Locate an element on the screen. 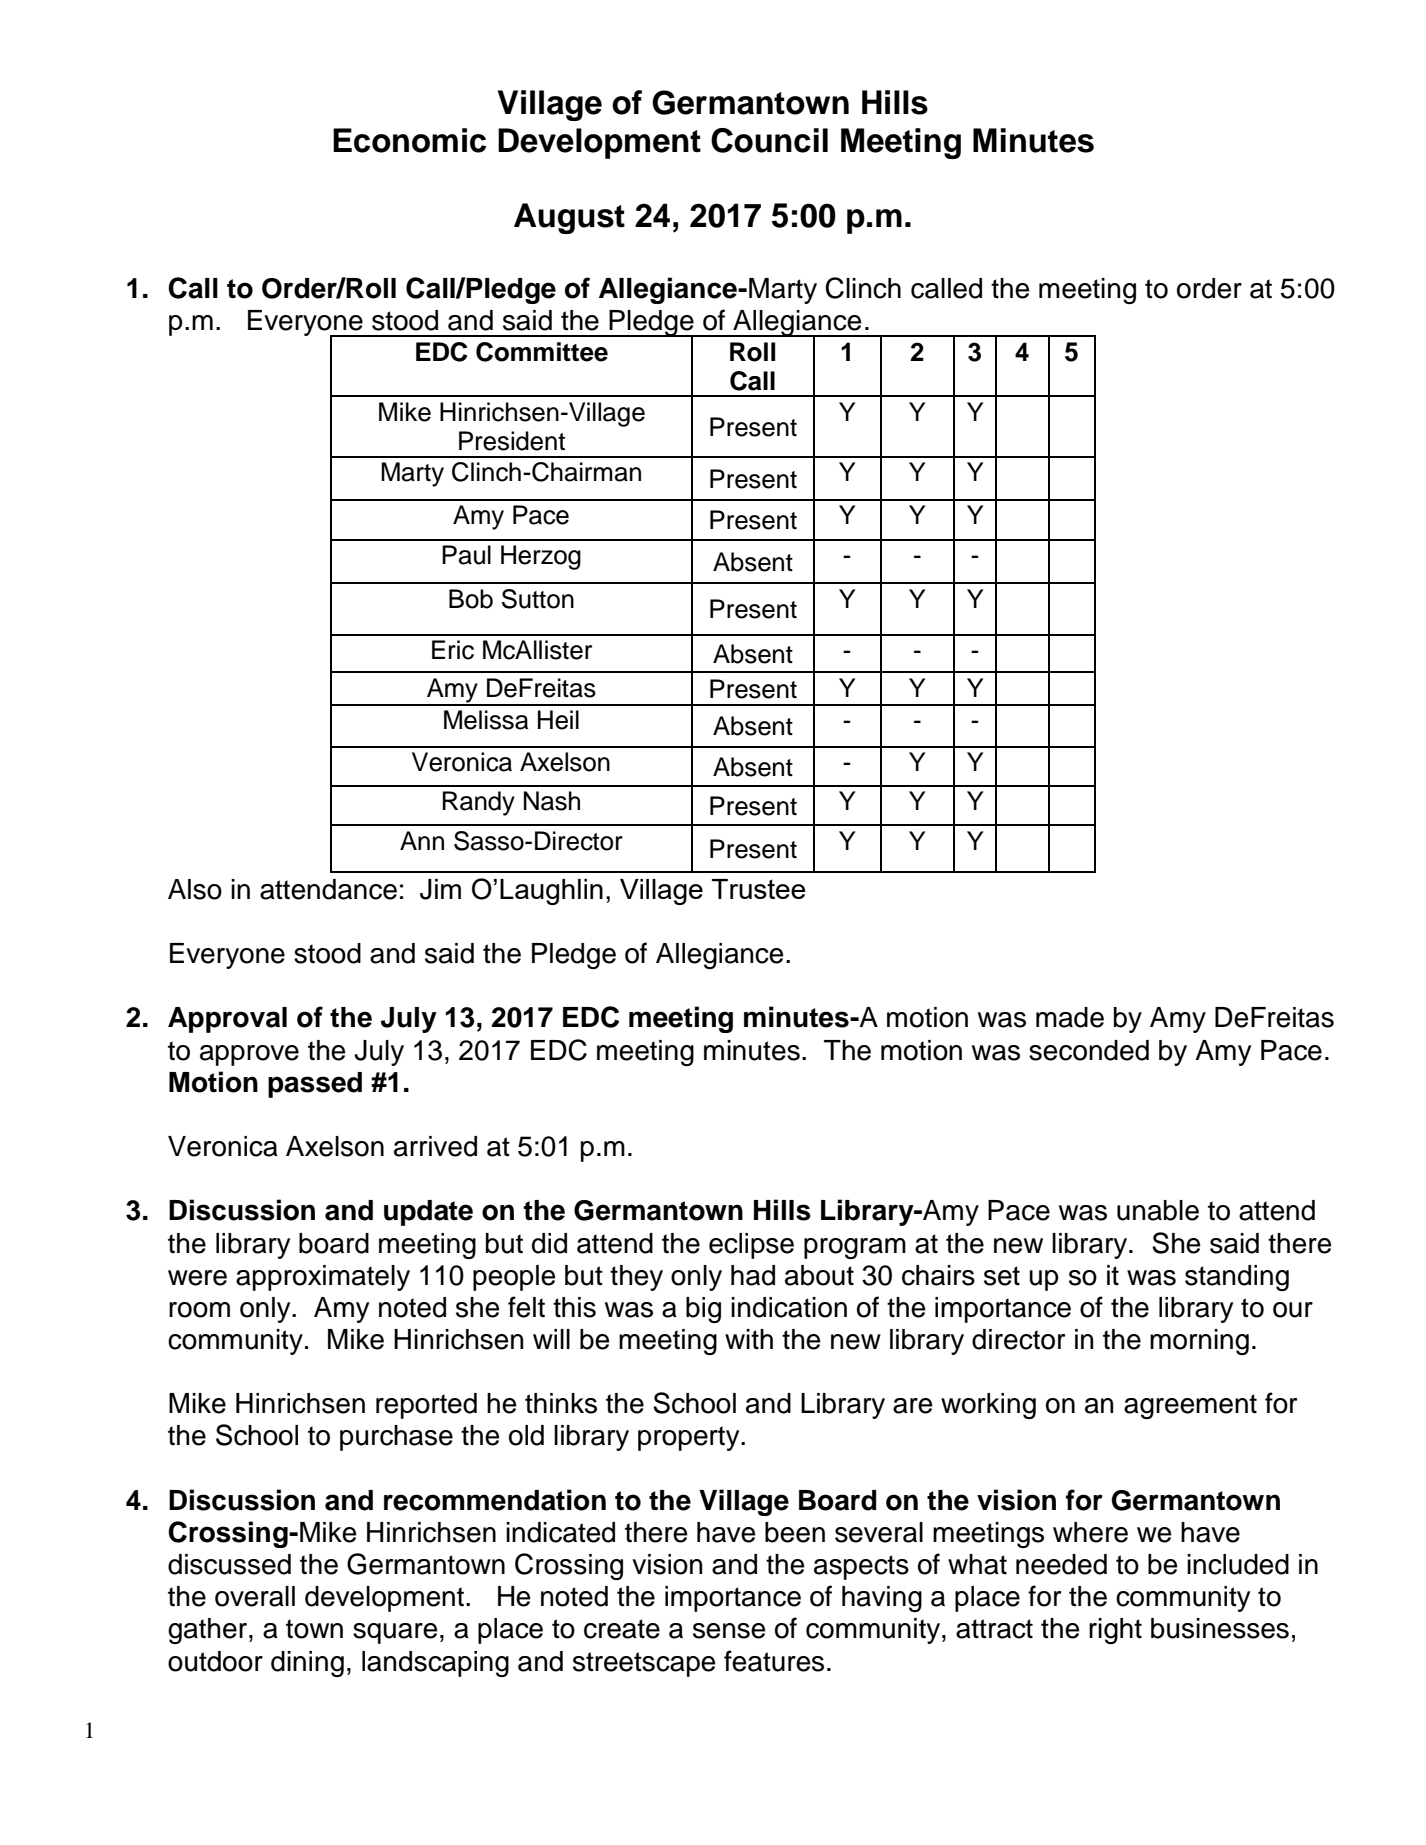 The image size is (1426, 1845). program is located at coordinates (855, 1248).
